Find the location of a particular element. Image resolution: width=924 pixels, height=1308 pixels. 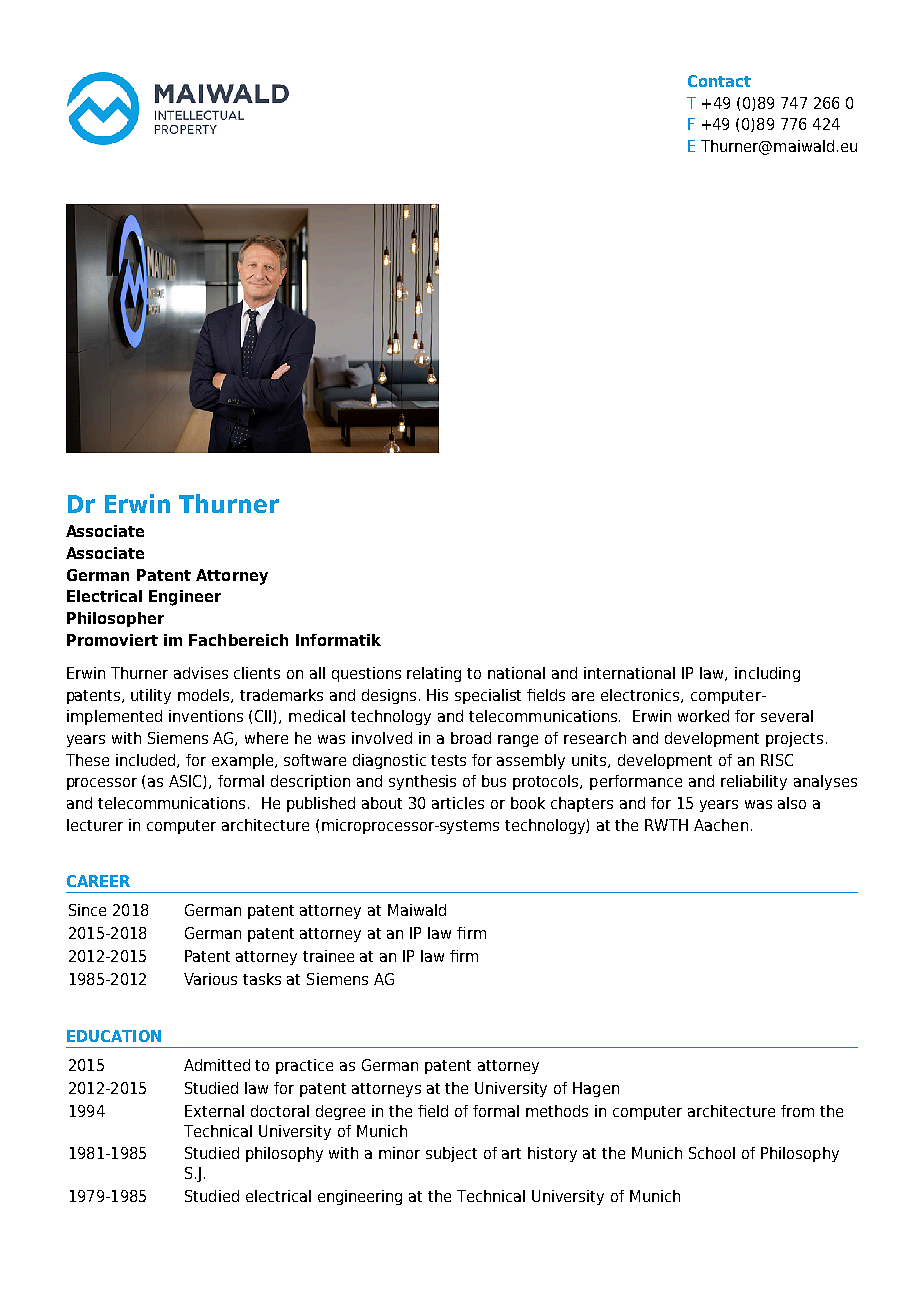

advises is located at coordinates (201, 673).
